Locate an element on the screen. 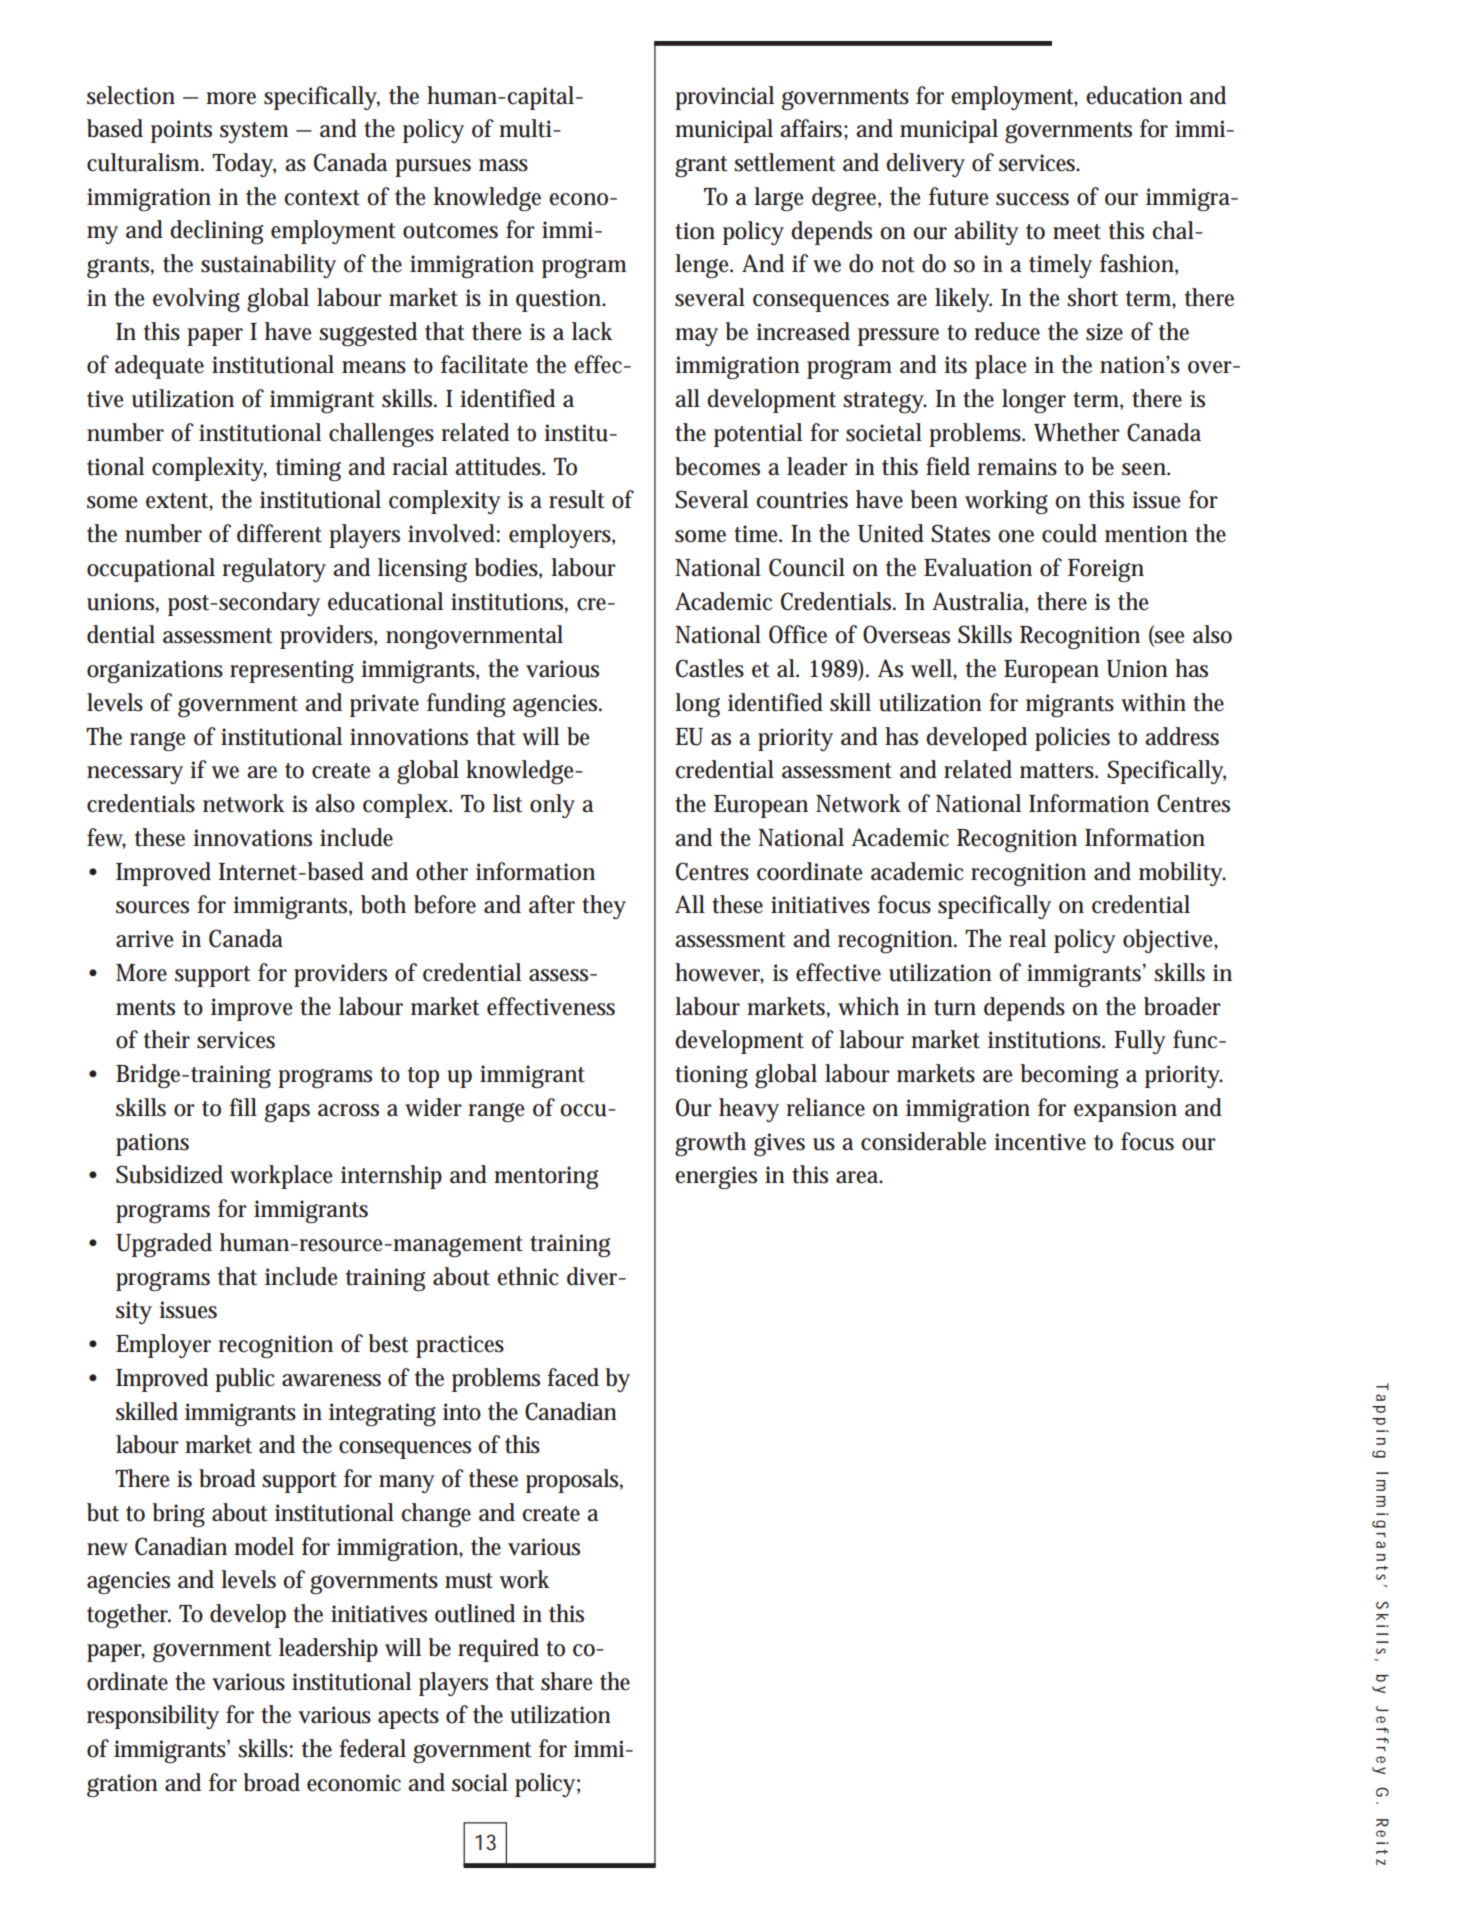  Office is located at coordinates (798, 634).
